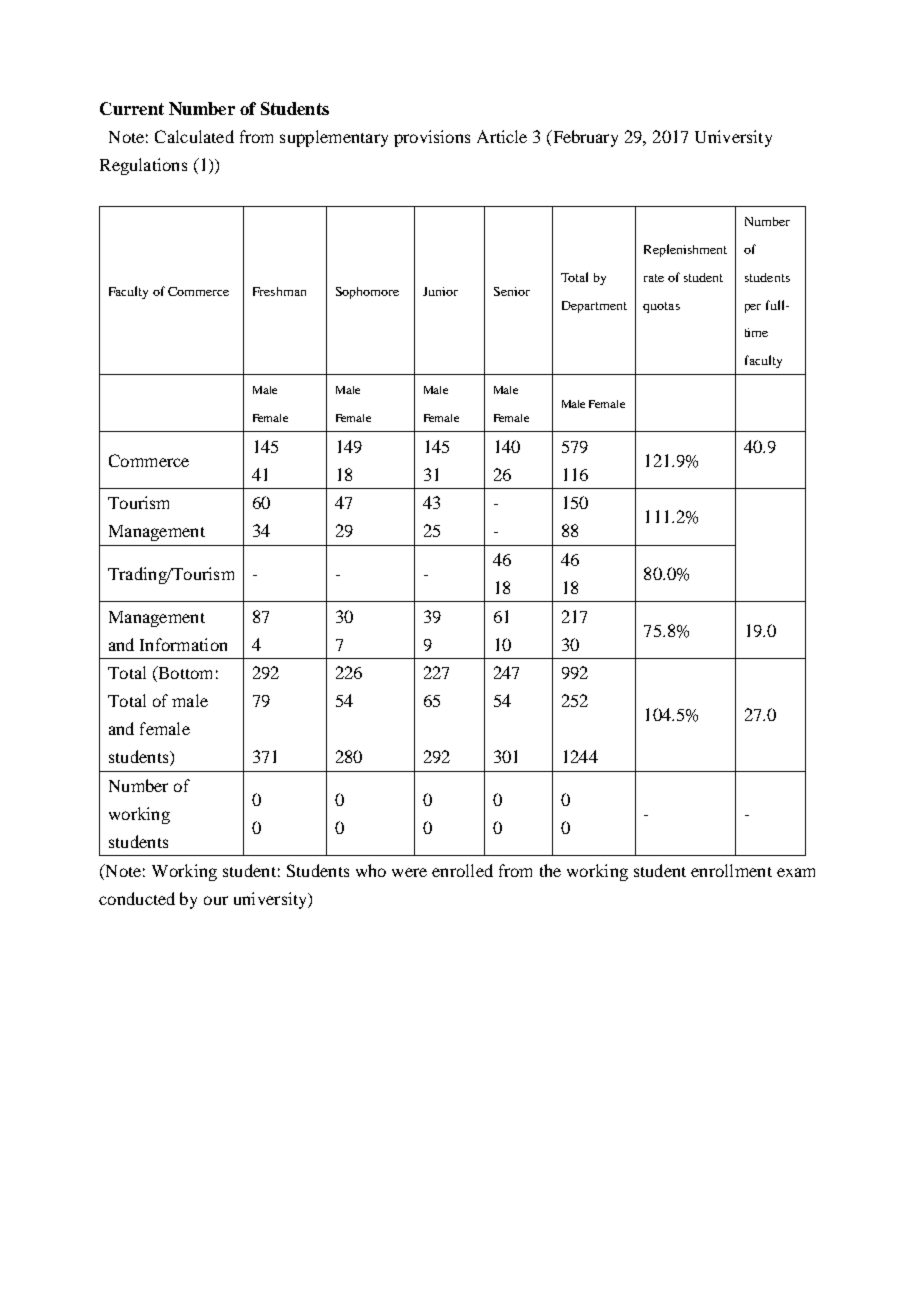 The height and width of the screenshot is (1308, 924). I want to click on quotas, so click(661, 307).
